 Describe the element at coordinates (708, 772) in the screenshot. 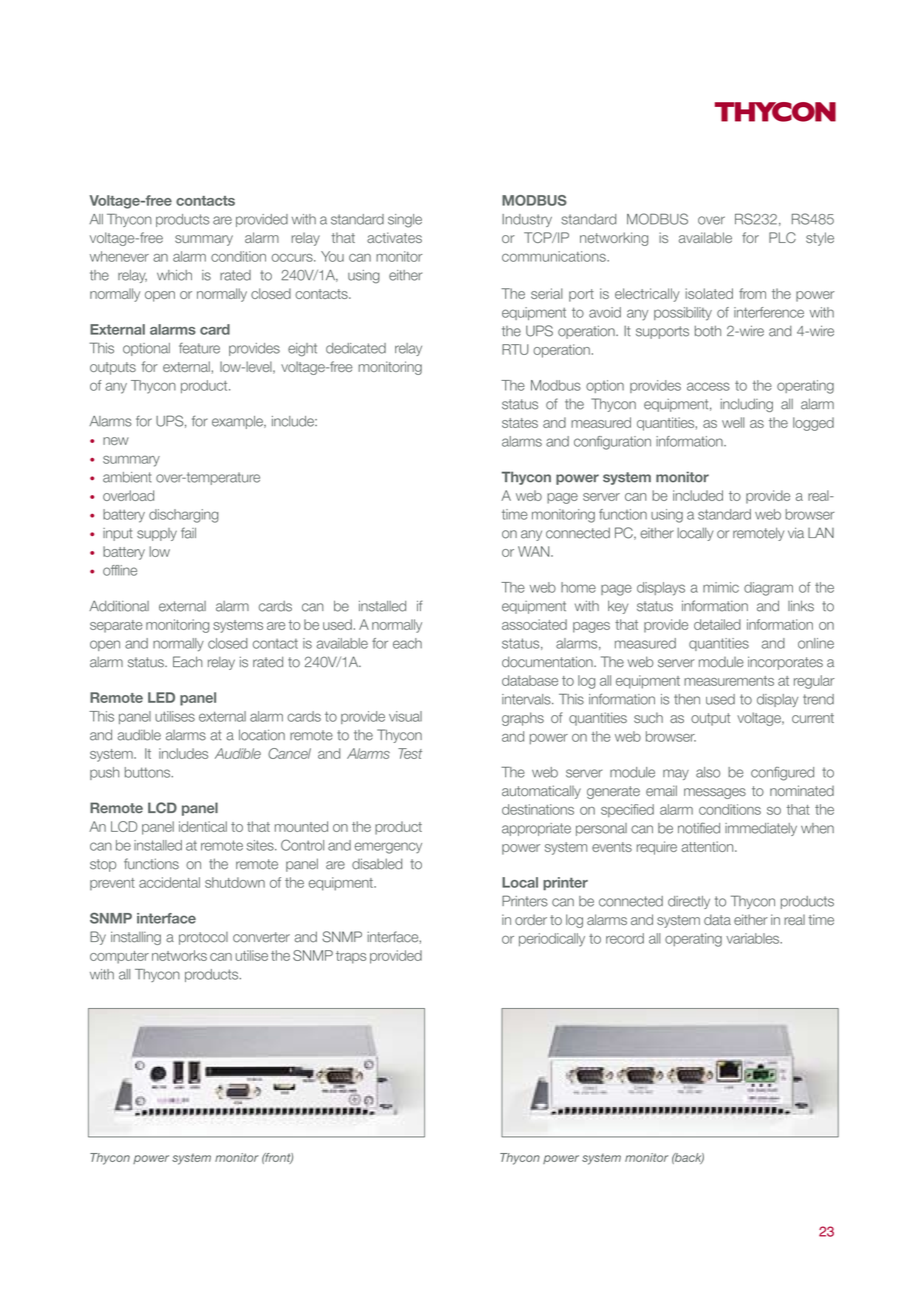

I see `also` at that location.
